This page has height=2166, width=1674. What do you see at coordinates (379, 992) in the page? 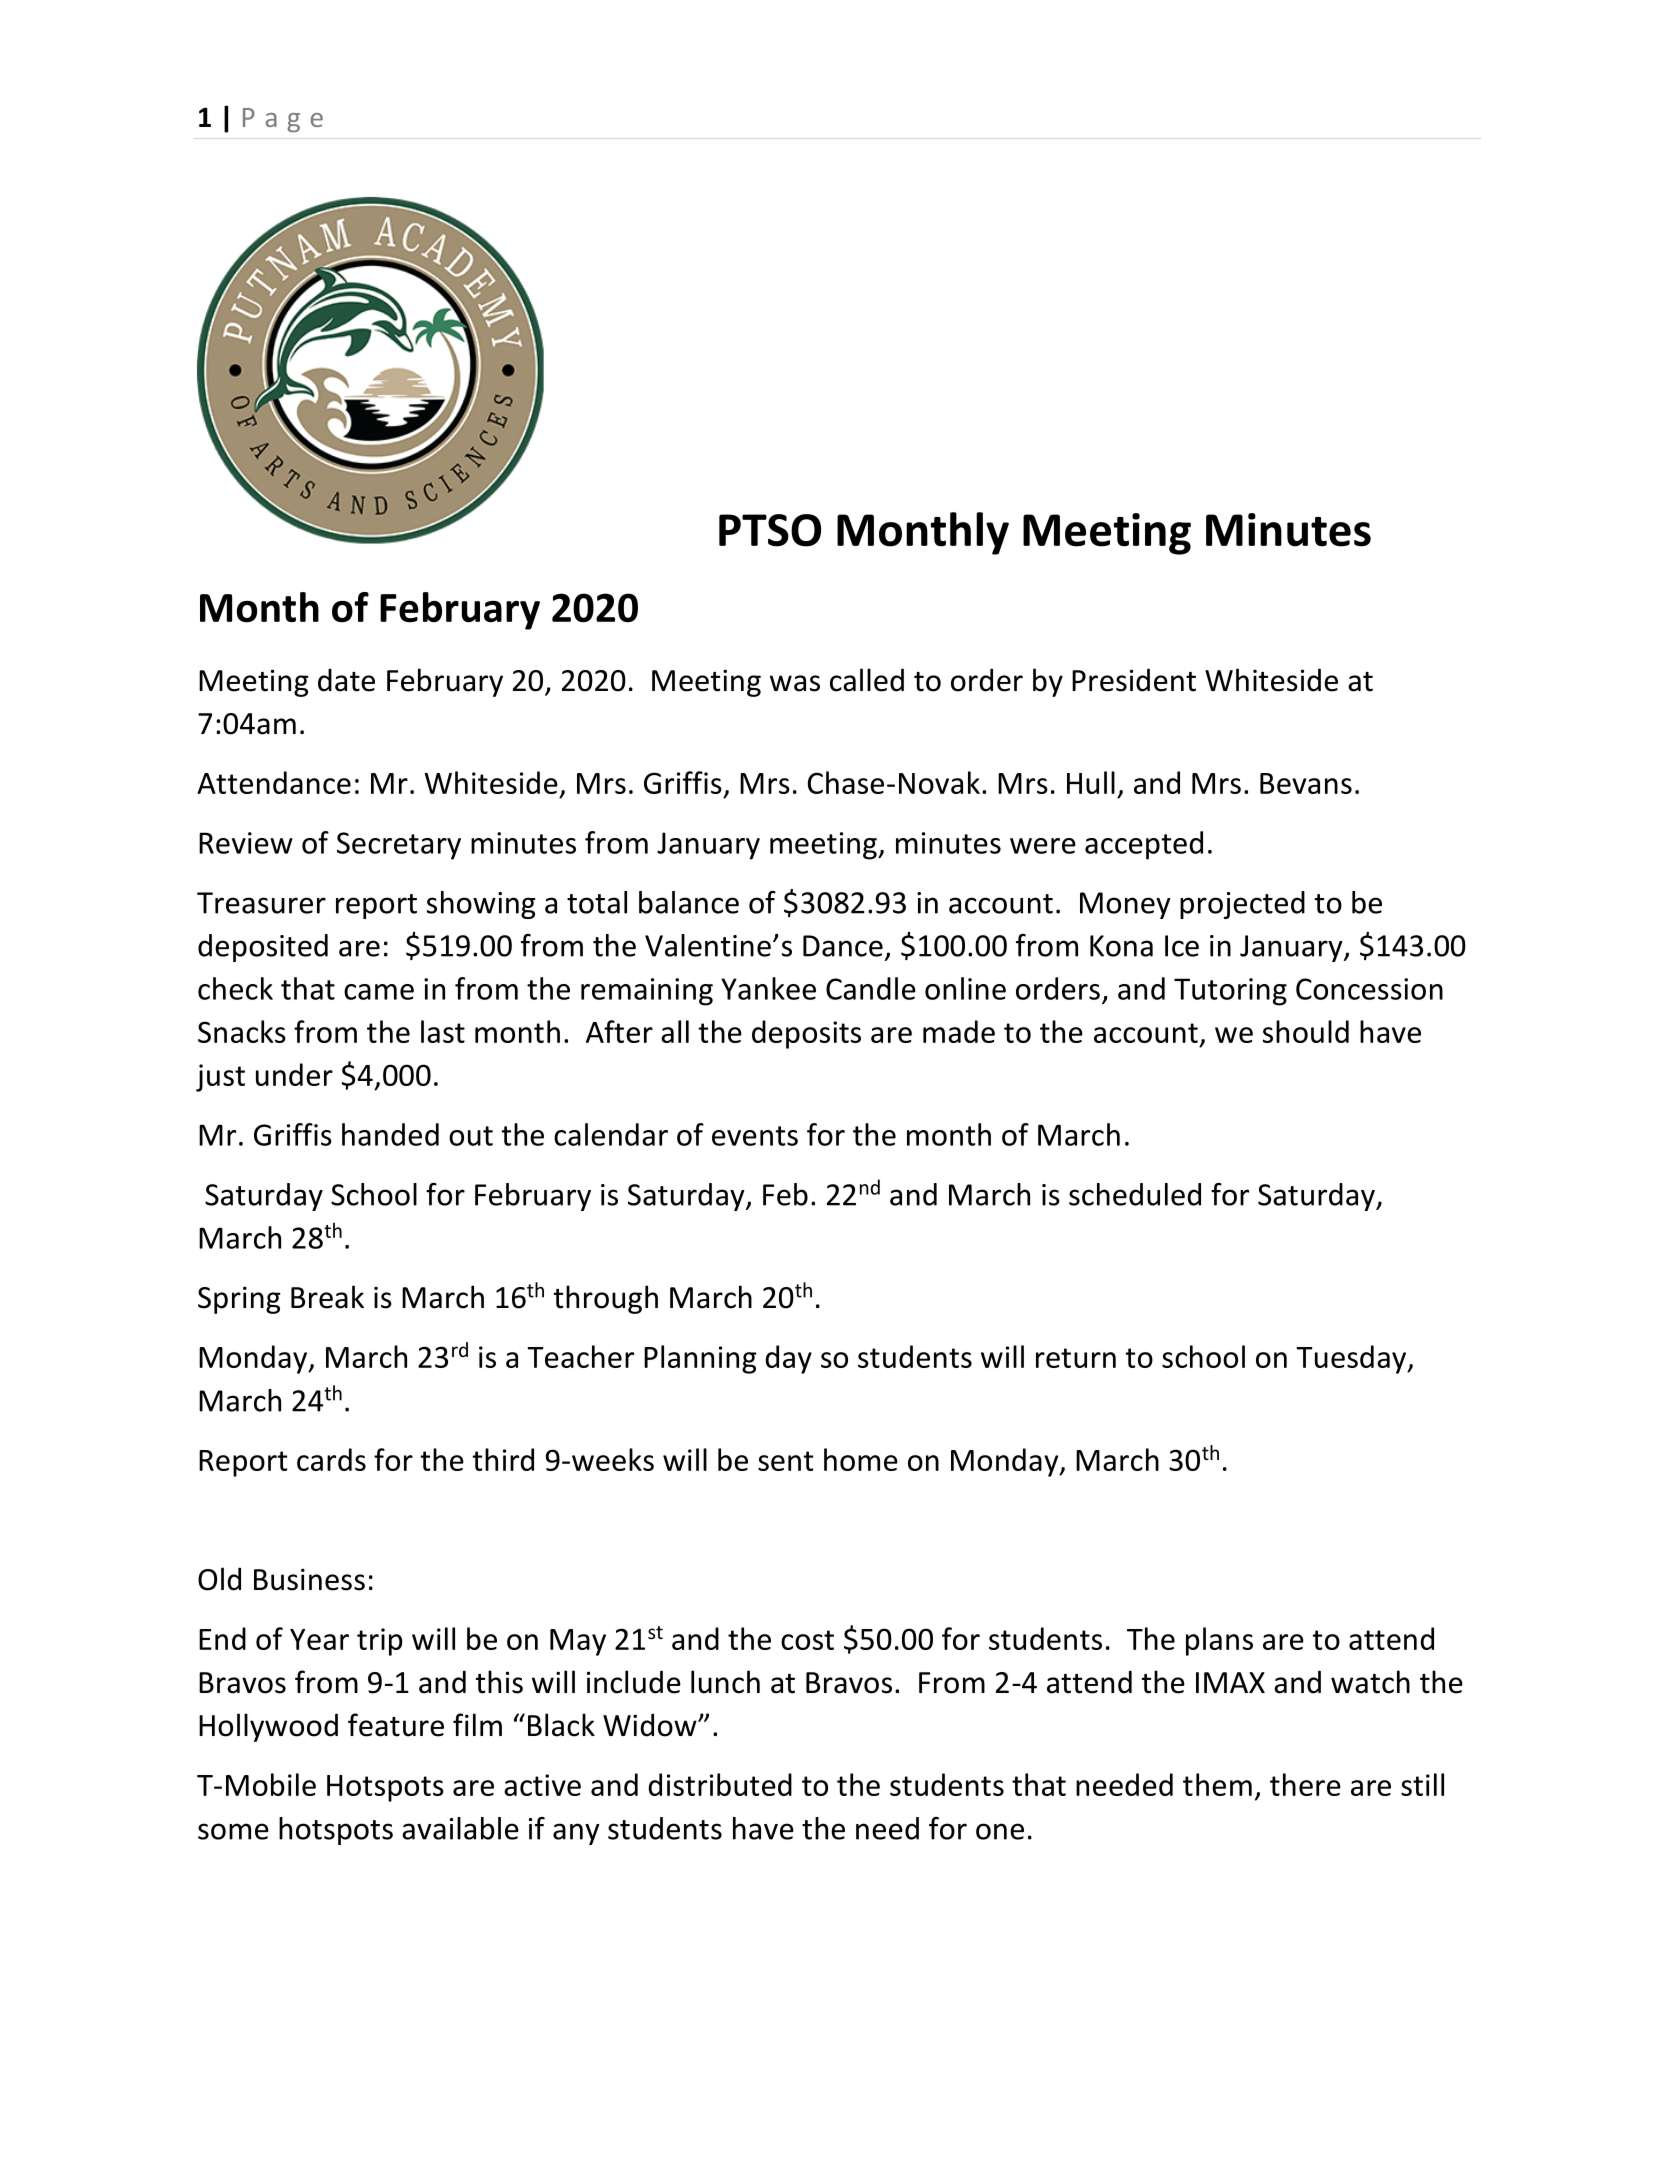
I see `came` at bounding box center [379, 992].
